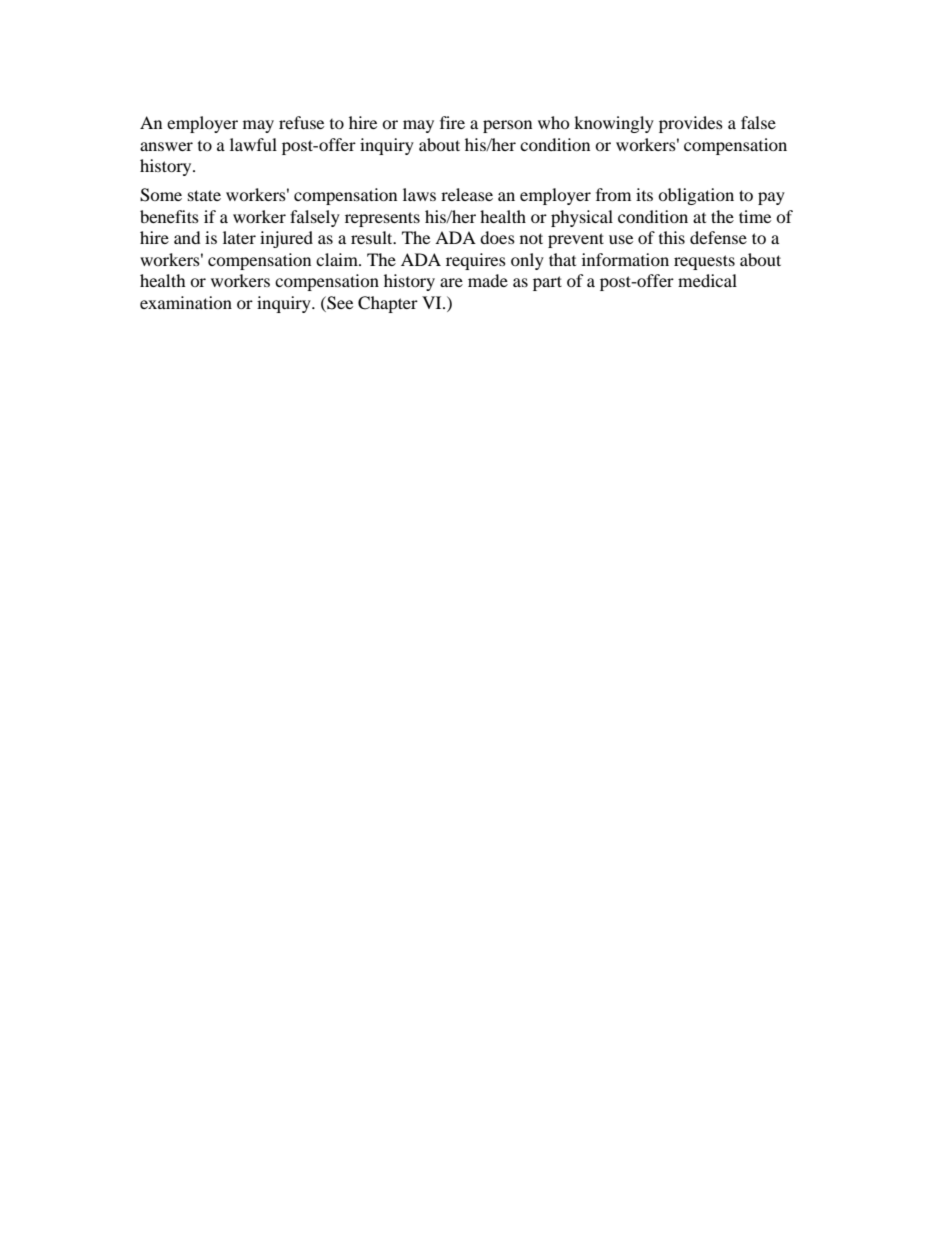 This image has height=1233, width=952. Describe the element at coordinates (707, 280) in the image. I see `medical` at that location.
